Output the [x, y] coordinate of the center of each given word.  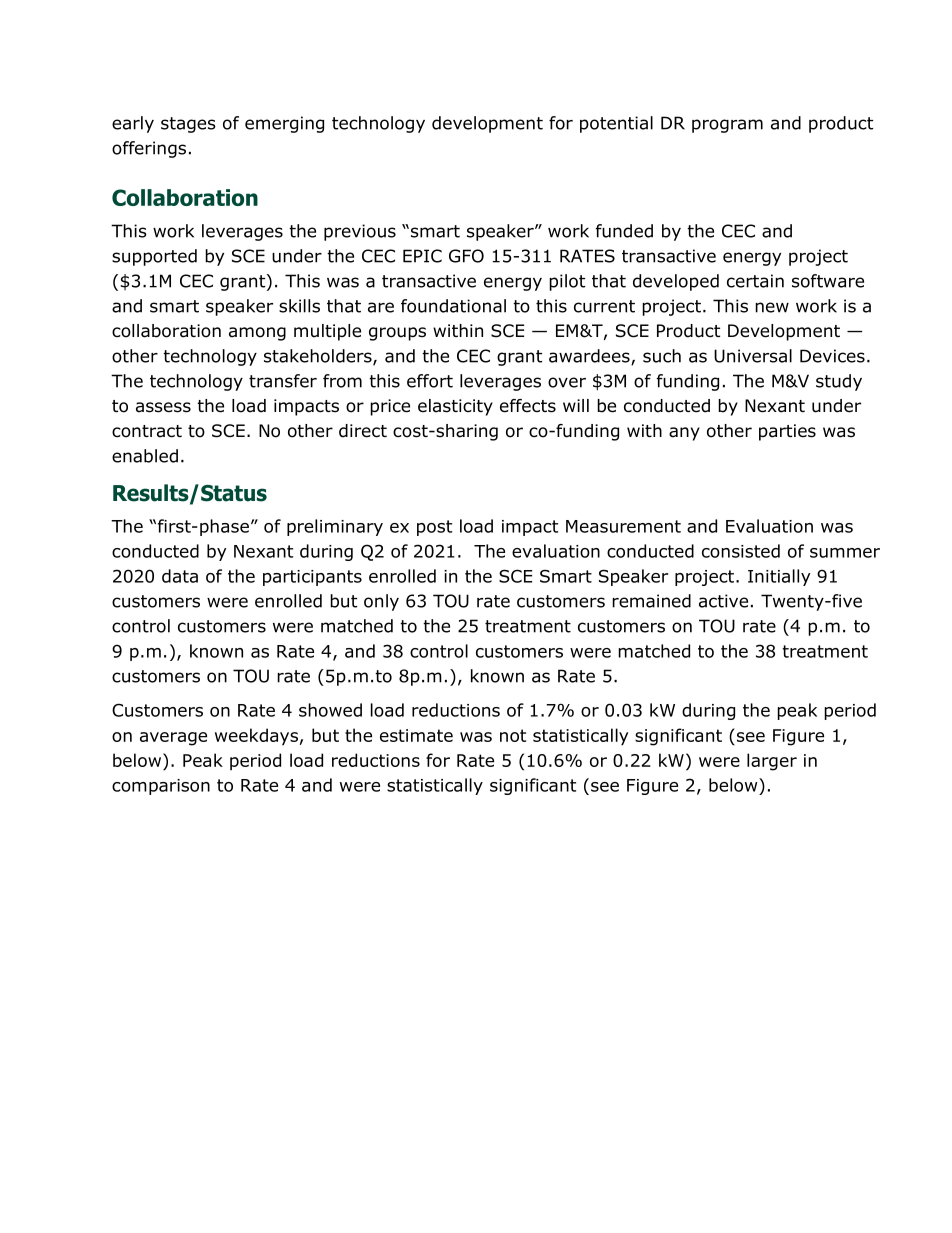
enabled [145, 456]
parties [787, 432]
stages [188, 125]
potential [616, 124]
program [727, 126]
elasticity [455, 407]
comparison [161, 787]
